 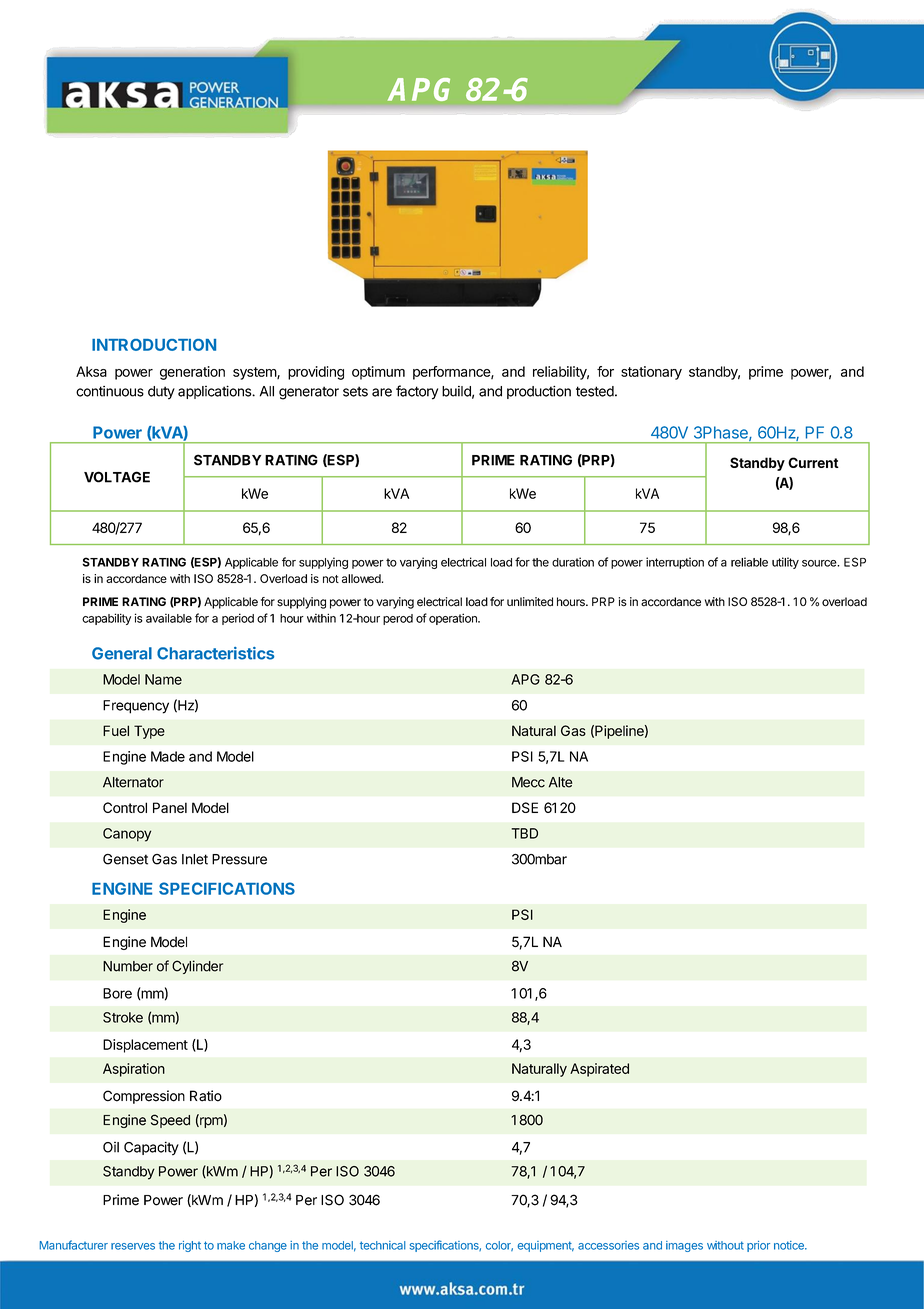 I want to click on Aspirated, so click(x=599, y=1070).
